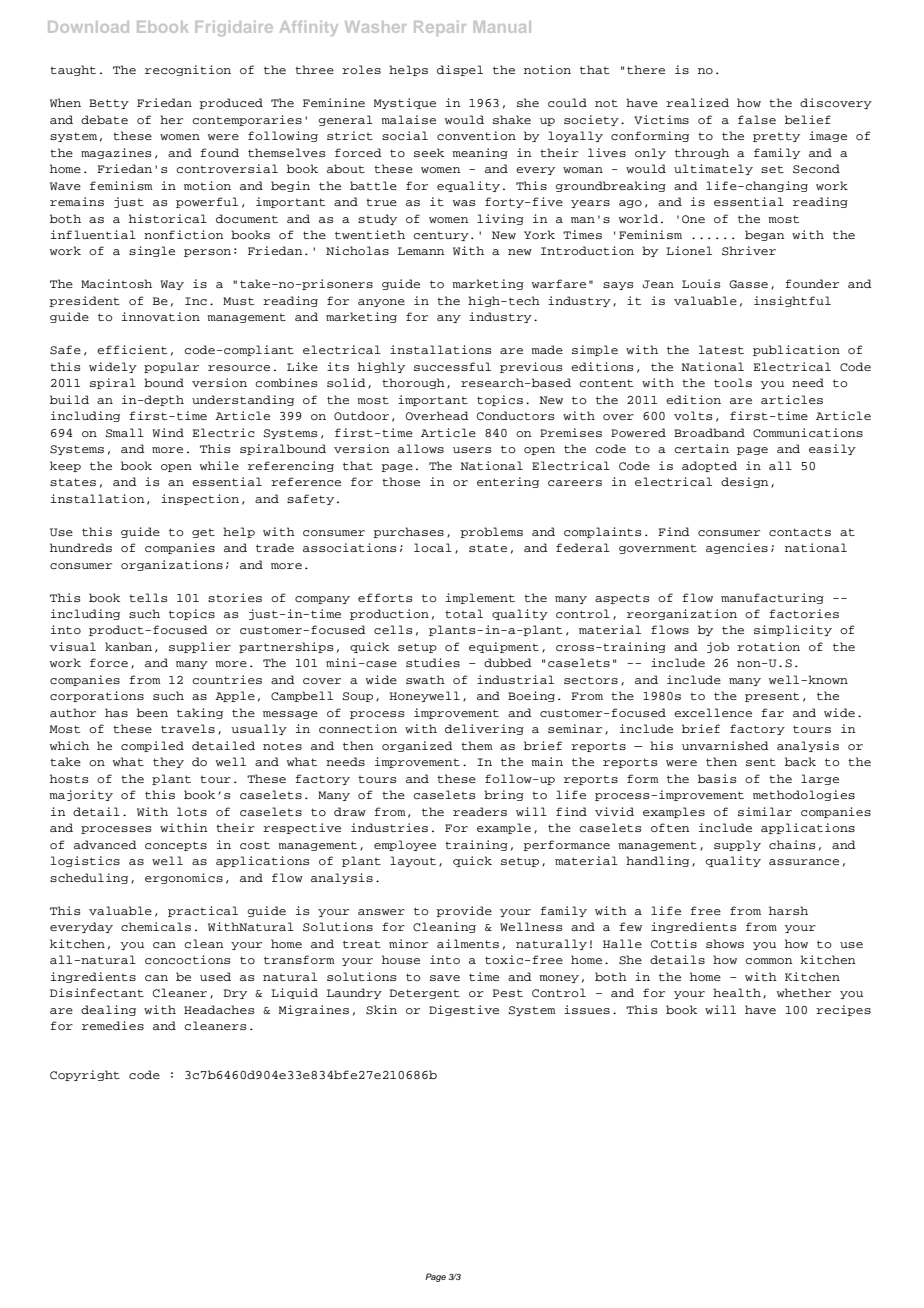 The image size is (924, 1308). What do you see at coordinates (381, 303) in the page?
I see `anyone` at bounding box center [381, 303].
